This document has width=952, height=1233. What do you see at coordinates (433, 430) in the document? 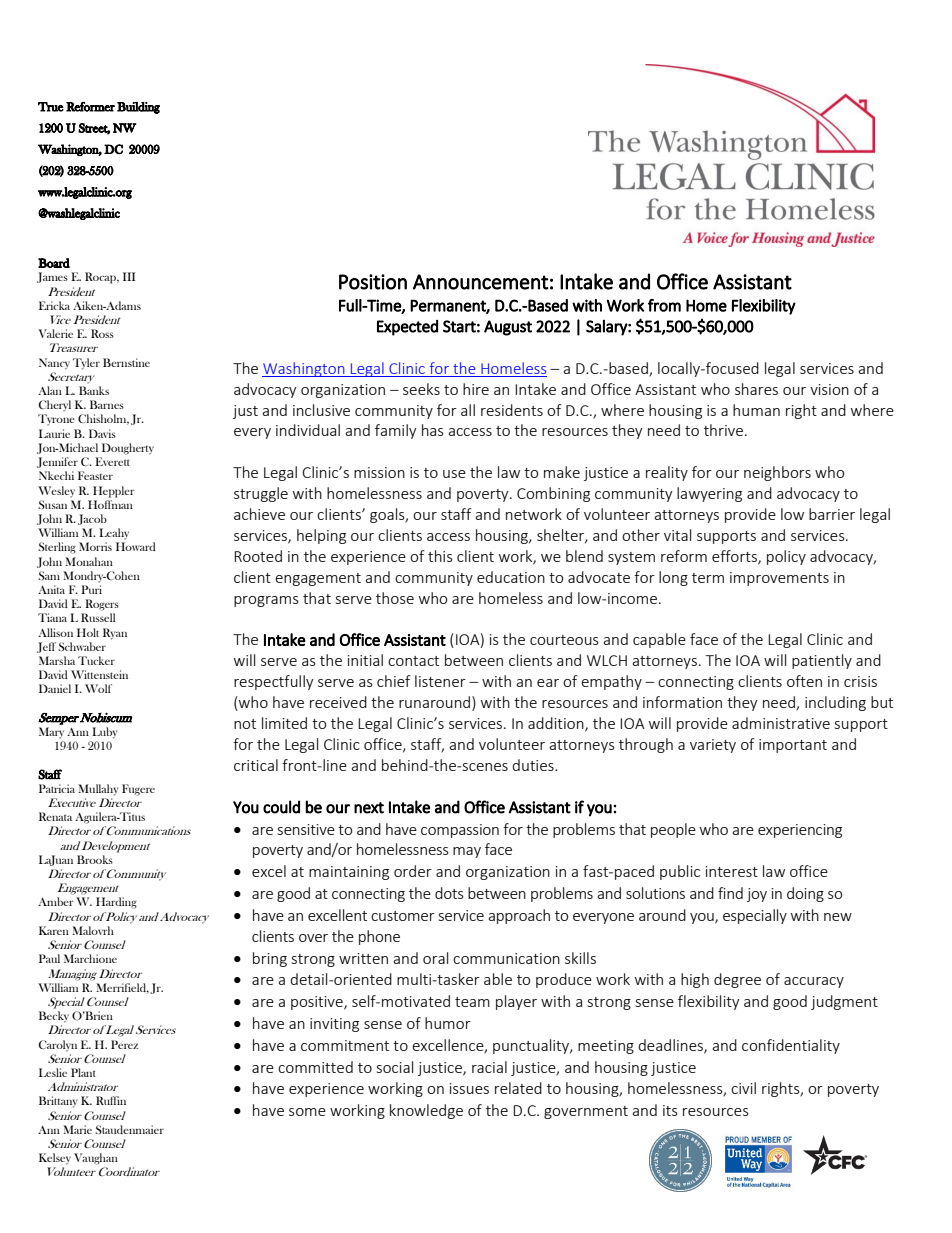
I see `has` at bounding box center [433, 430].
